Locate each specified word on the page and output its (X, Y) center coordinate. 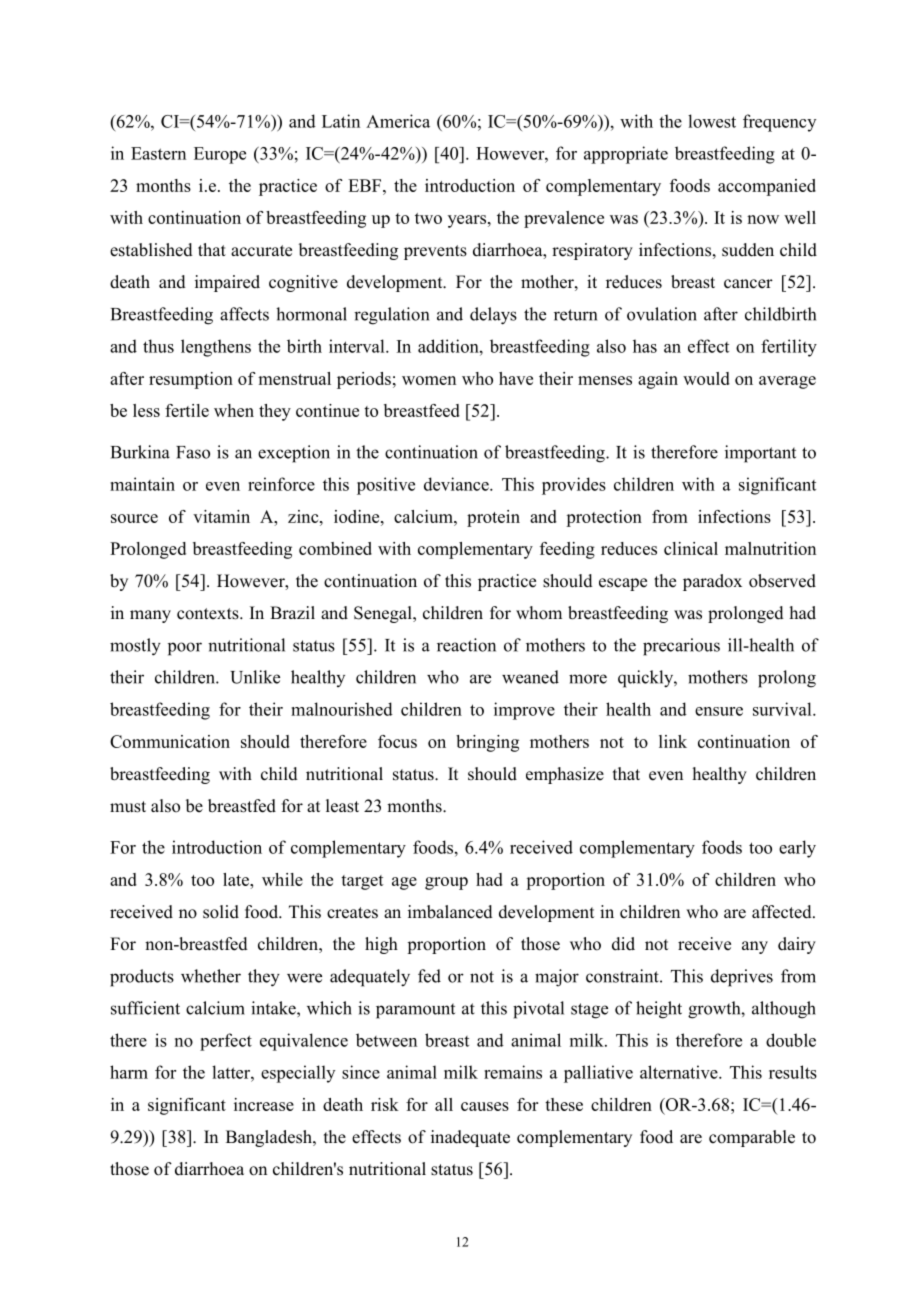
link (673, 741)
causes (485, 1106)
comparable (752, 1138)
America (398, 121)
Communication (170, 741)
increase (264, 1104)
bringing (487, 743)
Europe (220, 155)
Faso (193, 452)
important (760, 454)
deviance (457, 484)
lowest (712, 121)
